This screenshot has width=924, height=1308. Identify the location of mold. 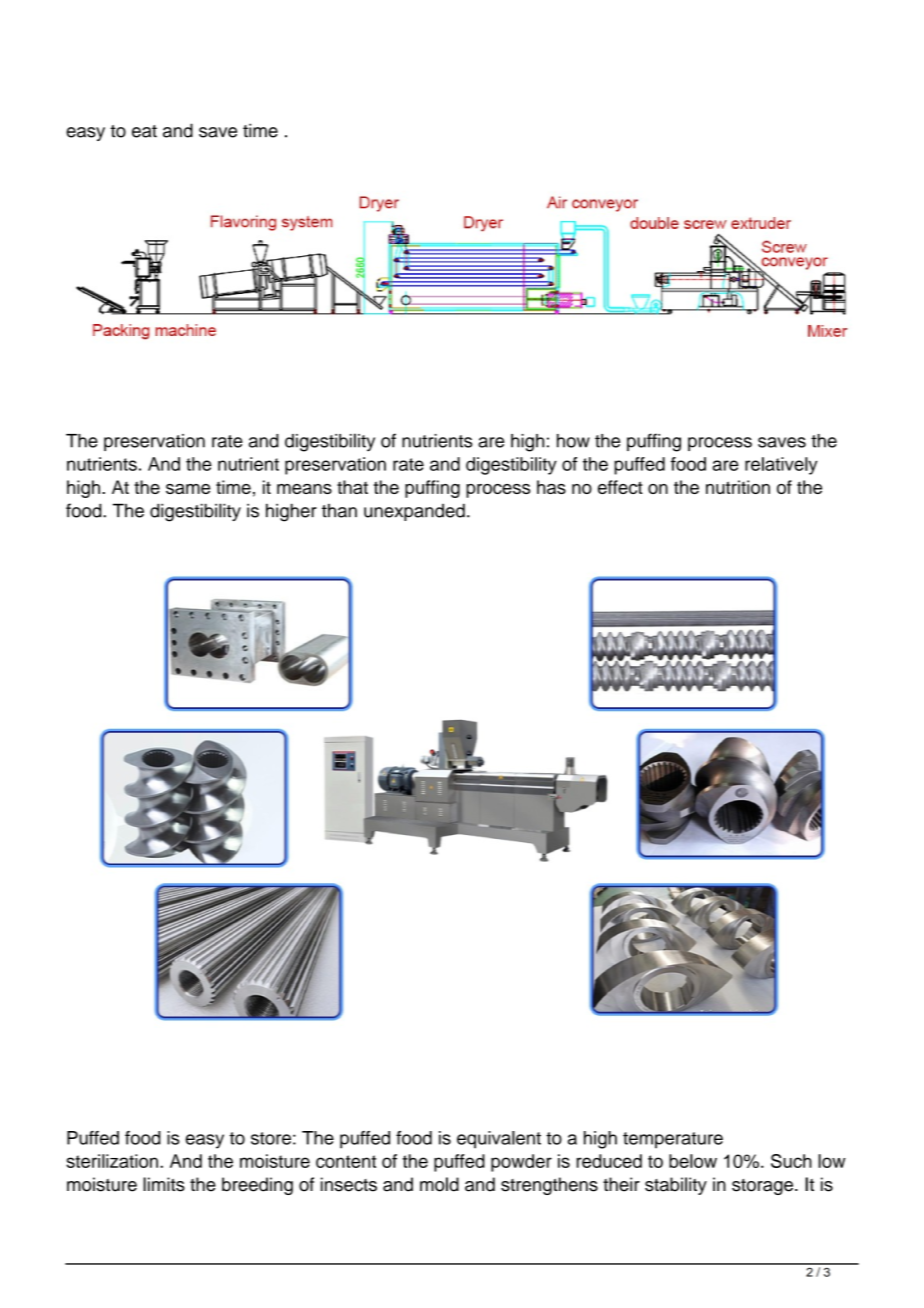
(439, 1184).
